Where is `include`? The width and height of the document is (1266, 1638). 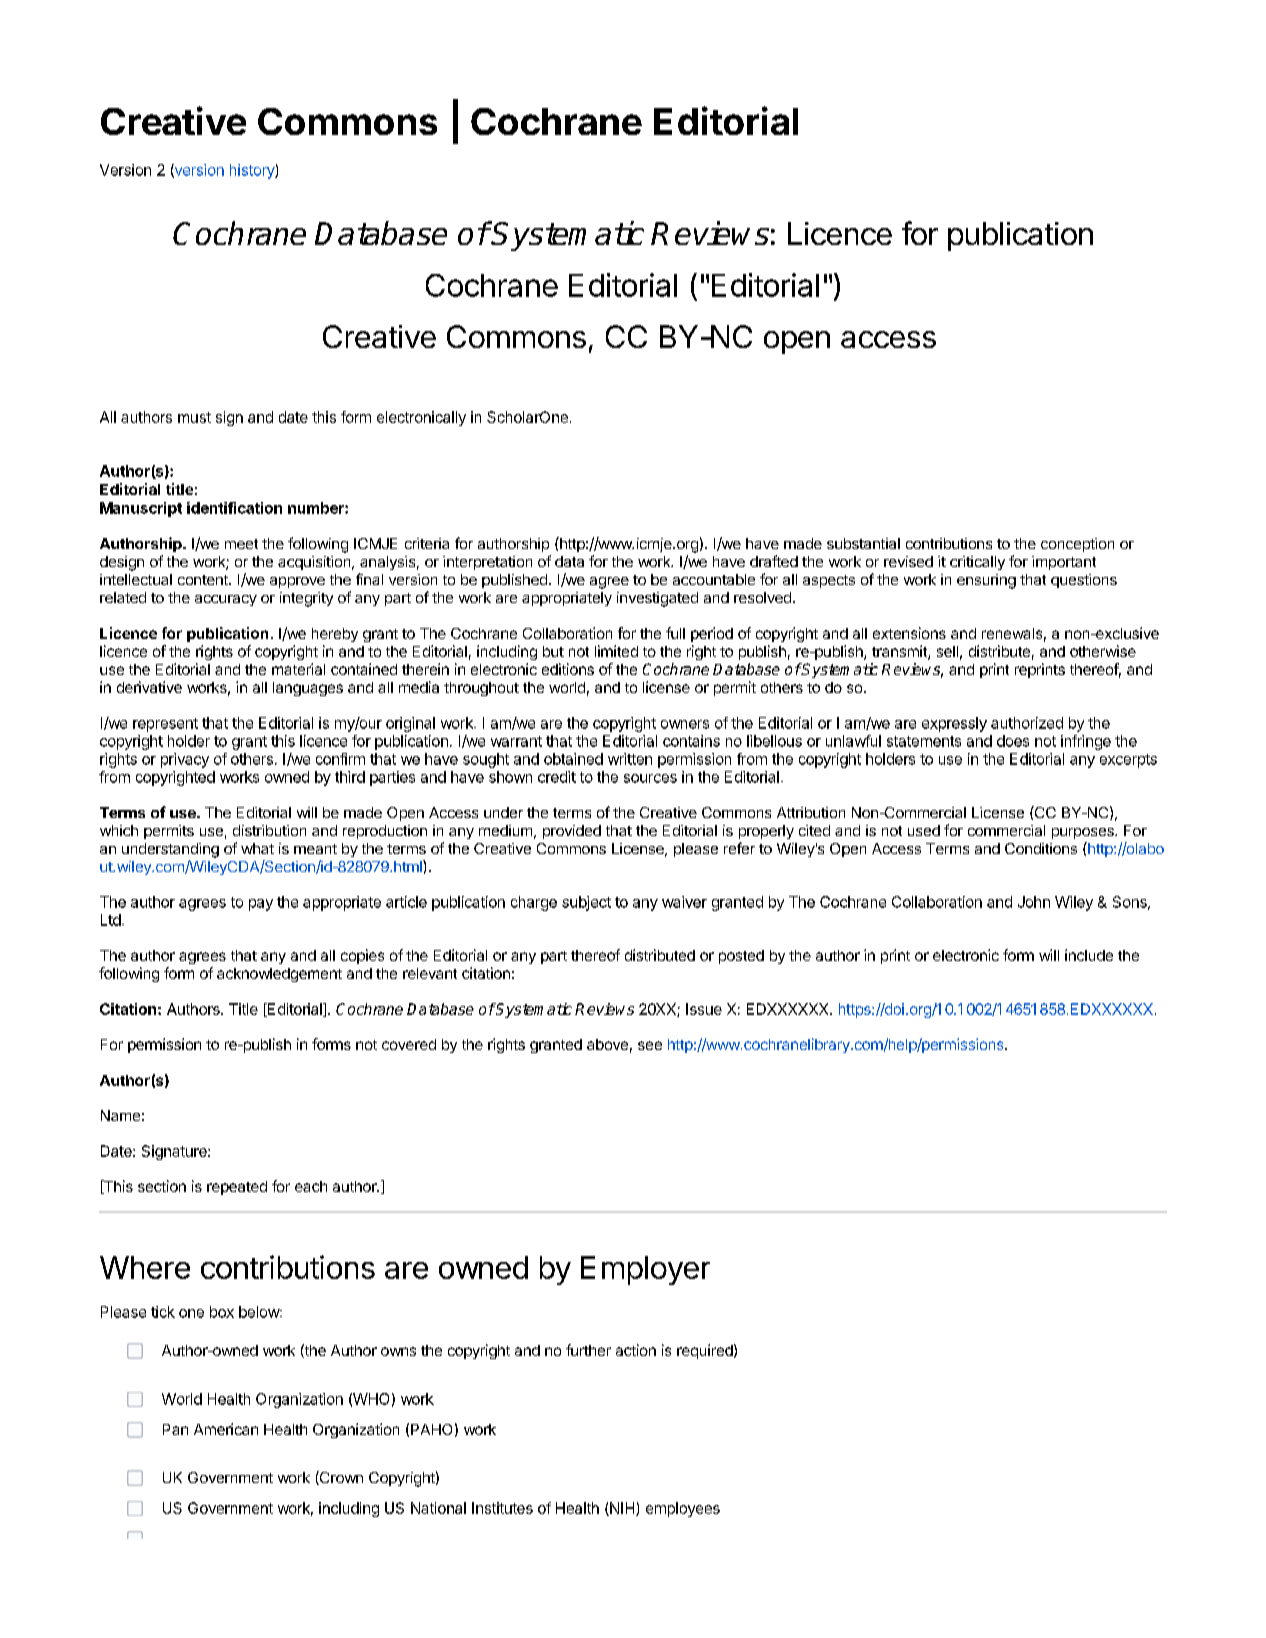
include is located at coordinates (1089, 955).
